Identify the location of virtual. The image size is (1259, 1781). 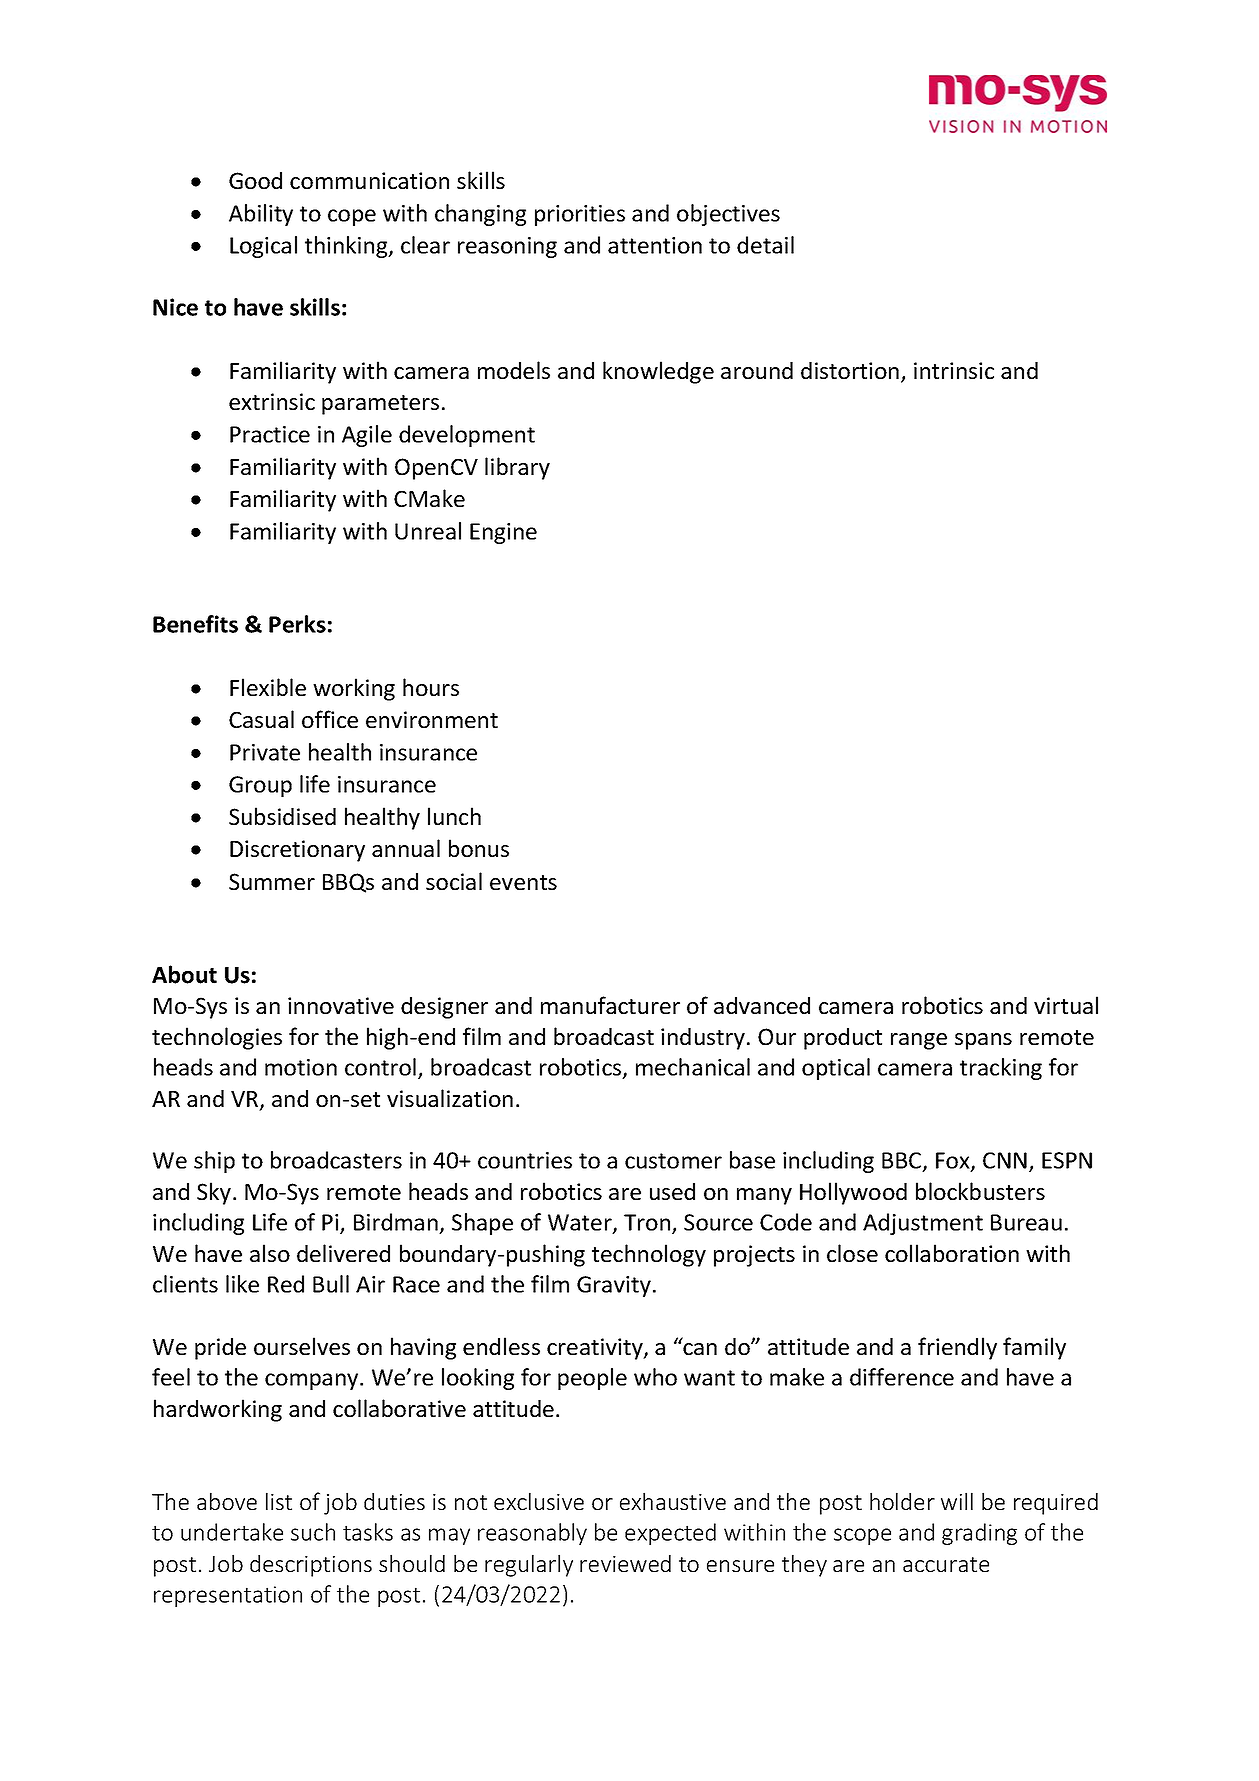
(1066, 1005).
